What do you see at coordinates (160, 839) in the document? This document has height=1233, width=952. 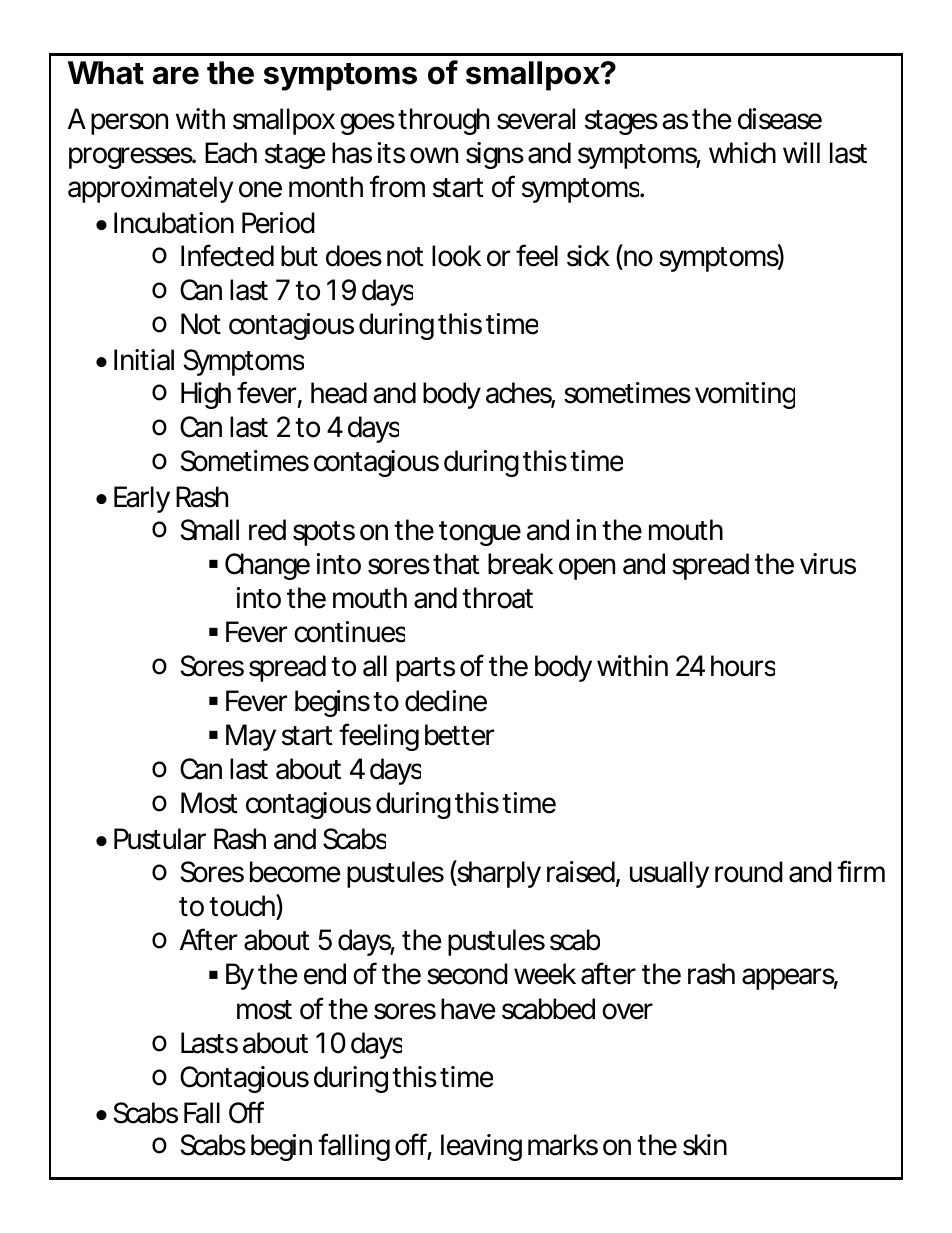 I see `Pustular` at bounding box center [160, 839].
